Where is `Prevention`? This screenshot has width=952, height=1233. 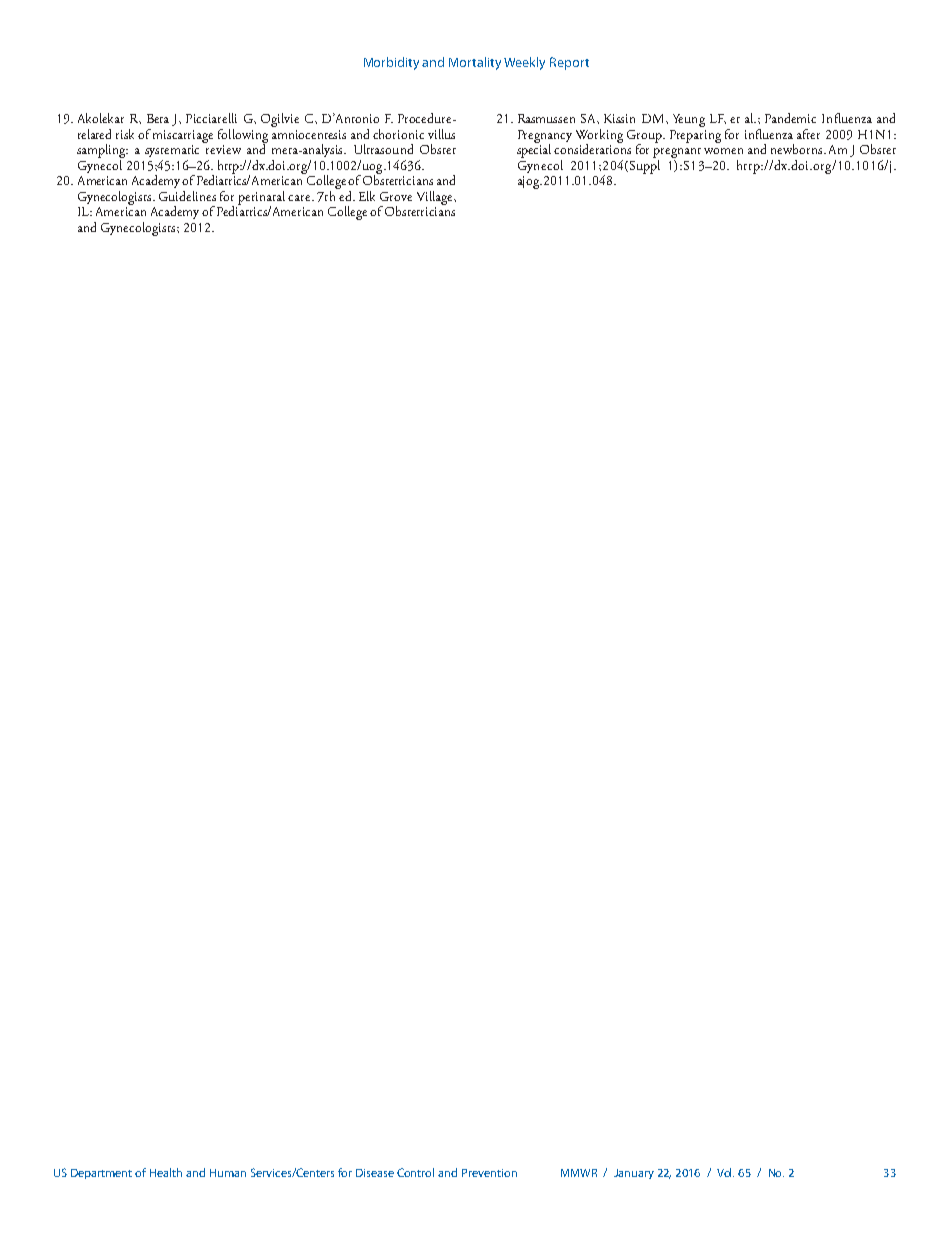
Prevention is located at coordinates (489, 1173).
